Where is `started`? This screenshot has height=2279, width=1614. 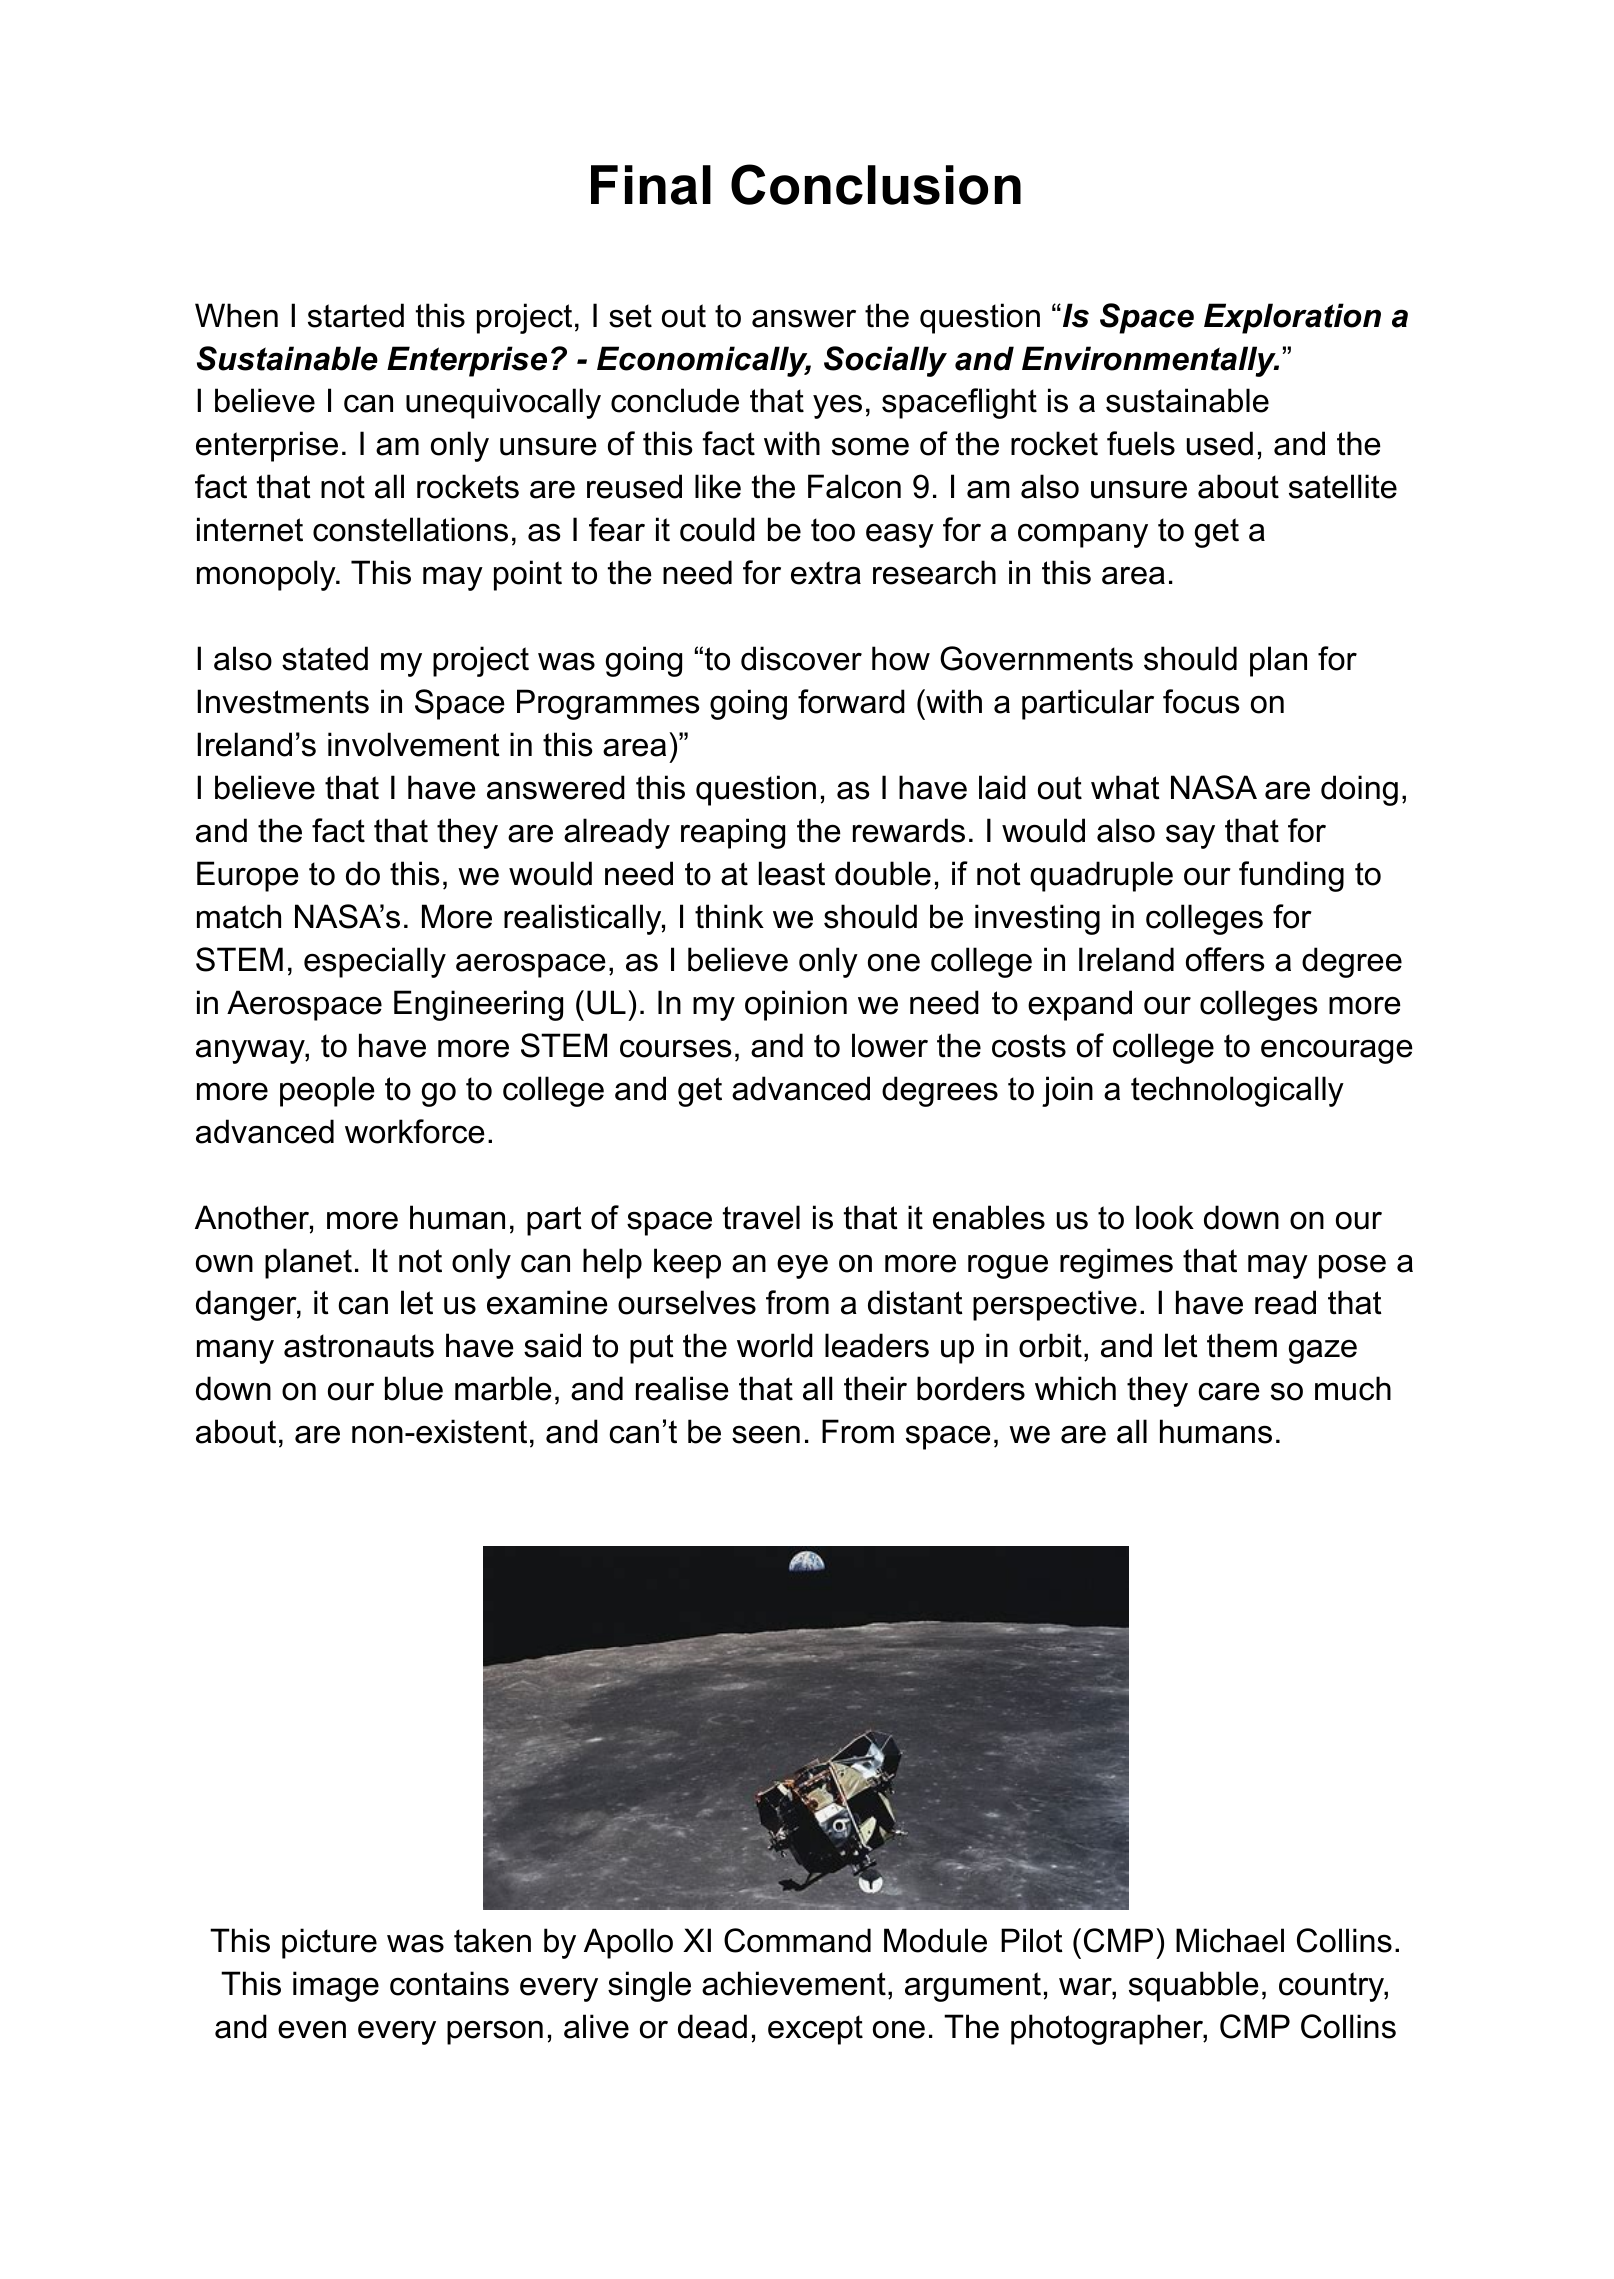 started is located at coordinates (356, 315).
